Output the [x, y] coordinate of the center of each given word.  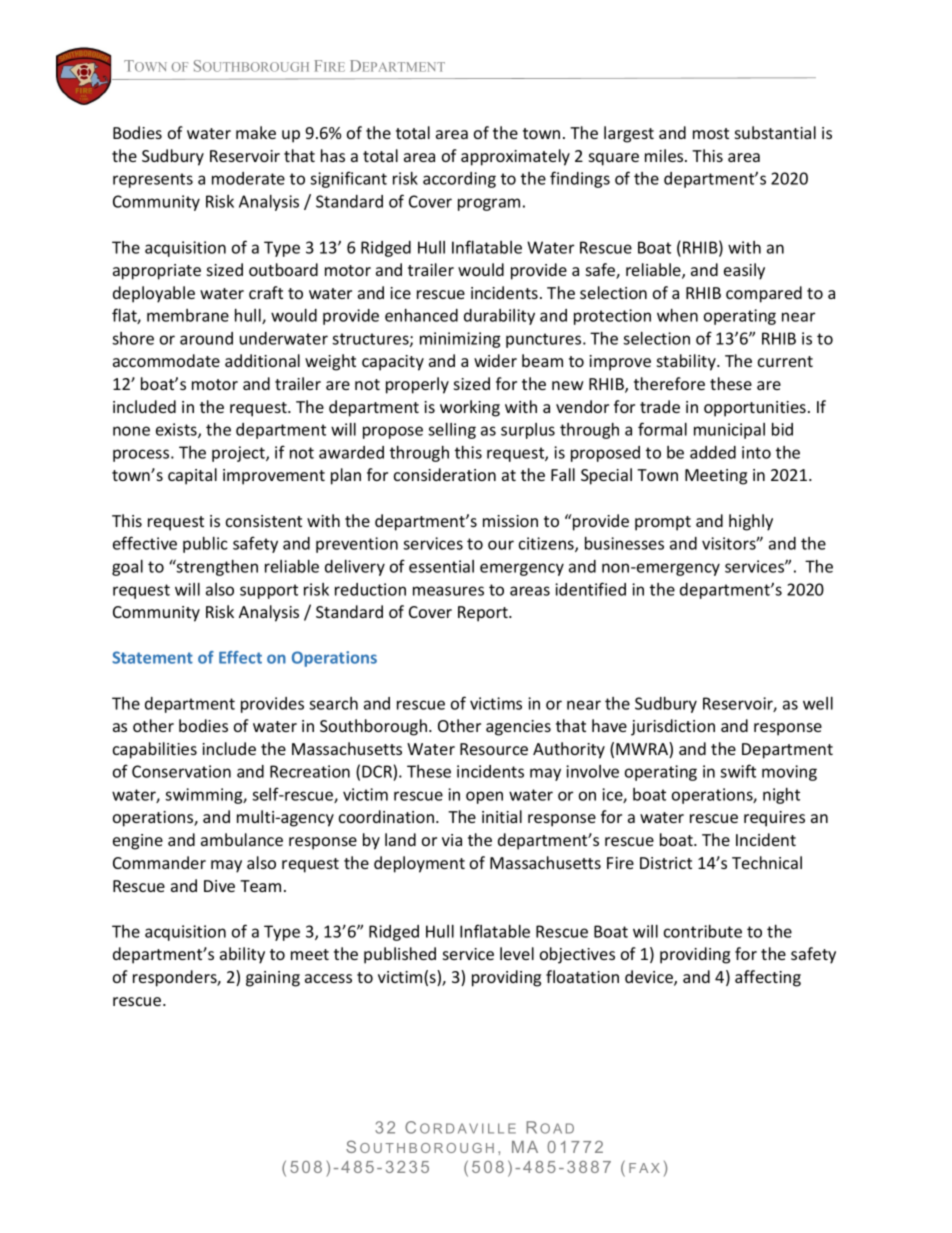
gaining [273, 979]
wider [495, 360]
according [459, 180]
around [206, 338]
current [785, 361]
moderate [248, 178]
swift [738, 771]
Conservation [181, 771]
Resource [494, 749]
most [711, 133]
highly [751, 522]
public [205, 545]
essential [441, 566]
